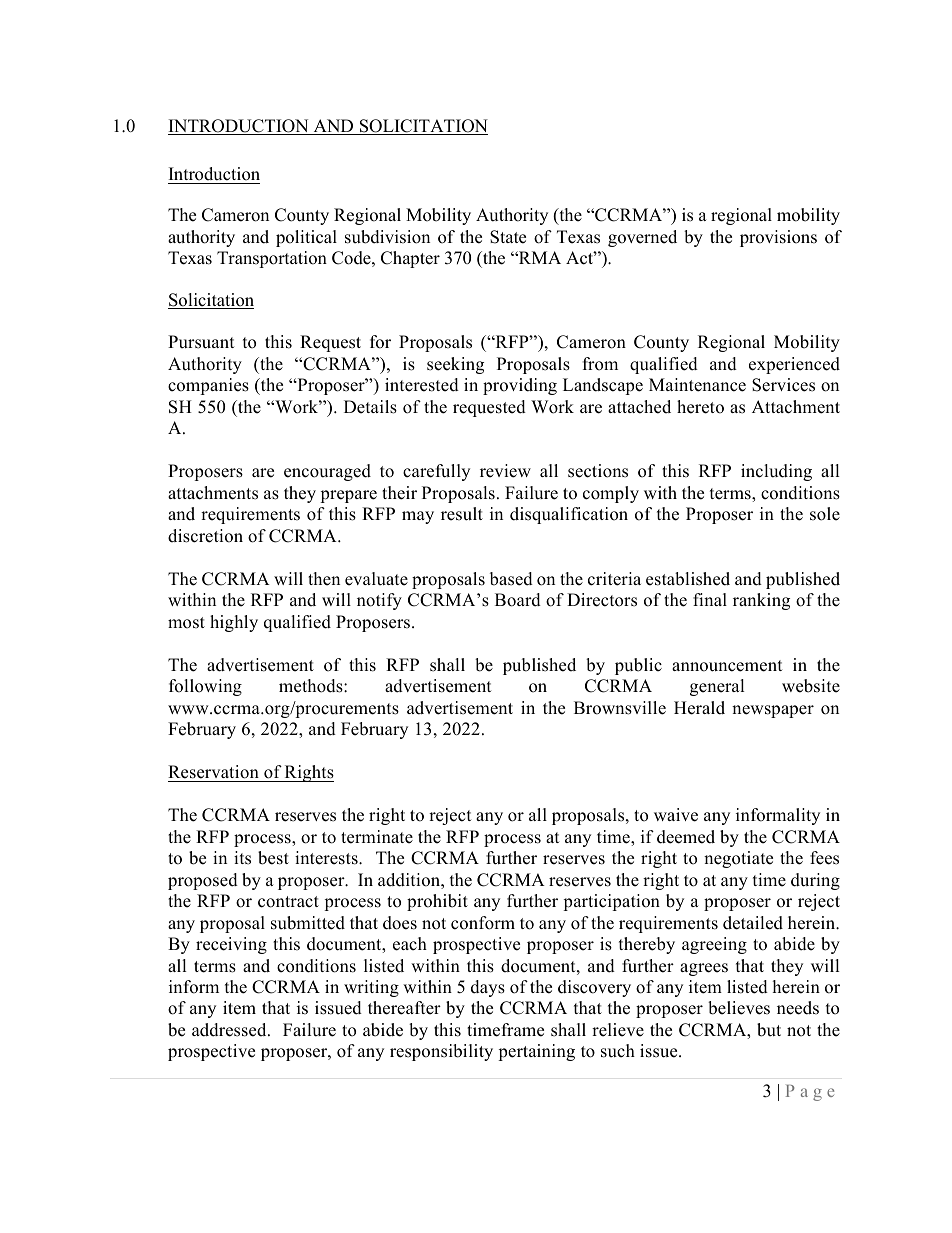 The height and width of the screenshot is (1233, 952). Describe the element at coordinates (825, 514) in the screenshot. I see `sole` at that location.
